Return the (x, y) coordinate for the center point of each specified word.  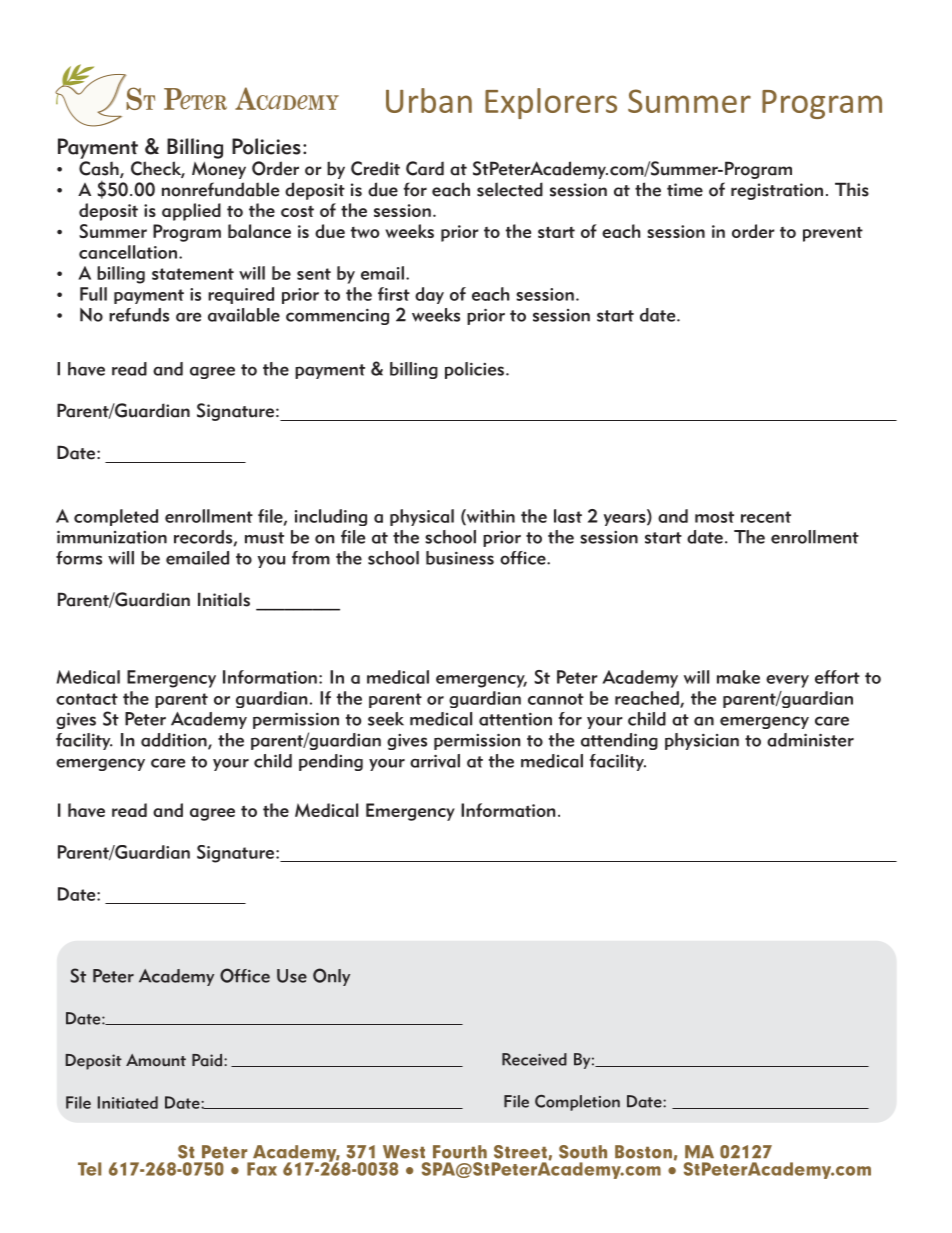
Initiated (128, 1102)
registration (777, 191)
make (738, 677)
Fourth (460, 1152)
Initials (224, 599)
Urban (429, 100)
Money (219, 170)
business (460, 558)
